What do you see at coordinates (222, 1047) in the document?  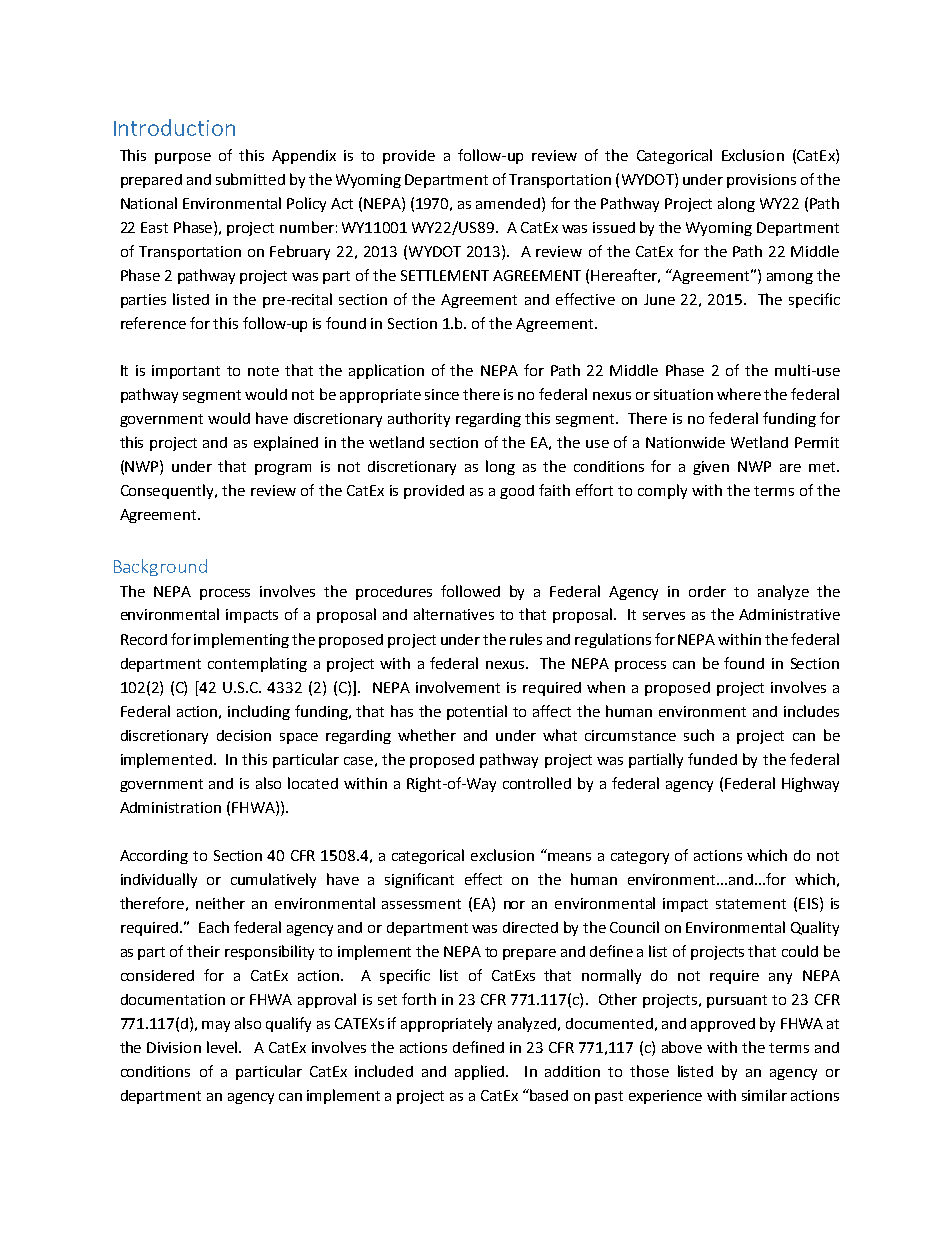 I see `level` at bounding box center [222, 1047].
